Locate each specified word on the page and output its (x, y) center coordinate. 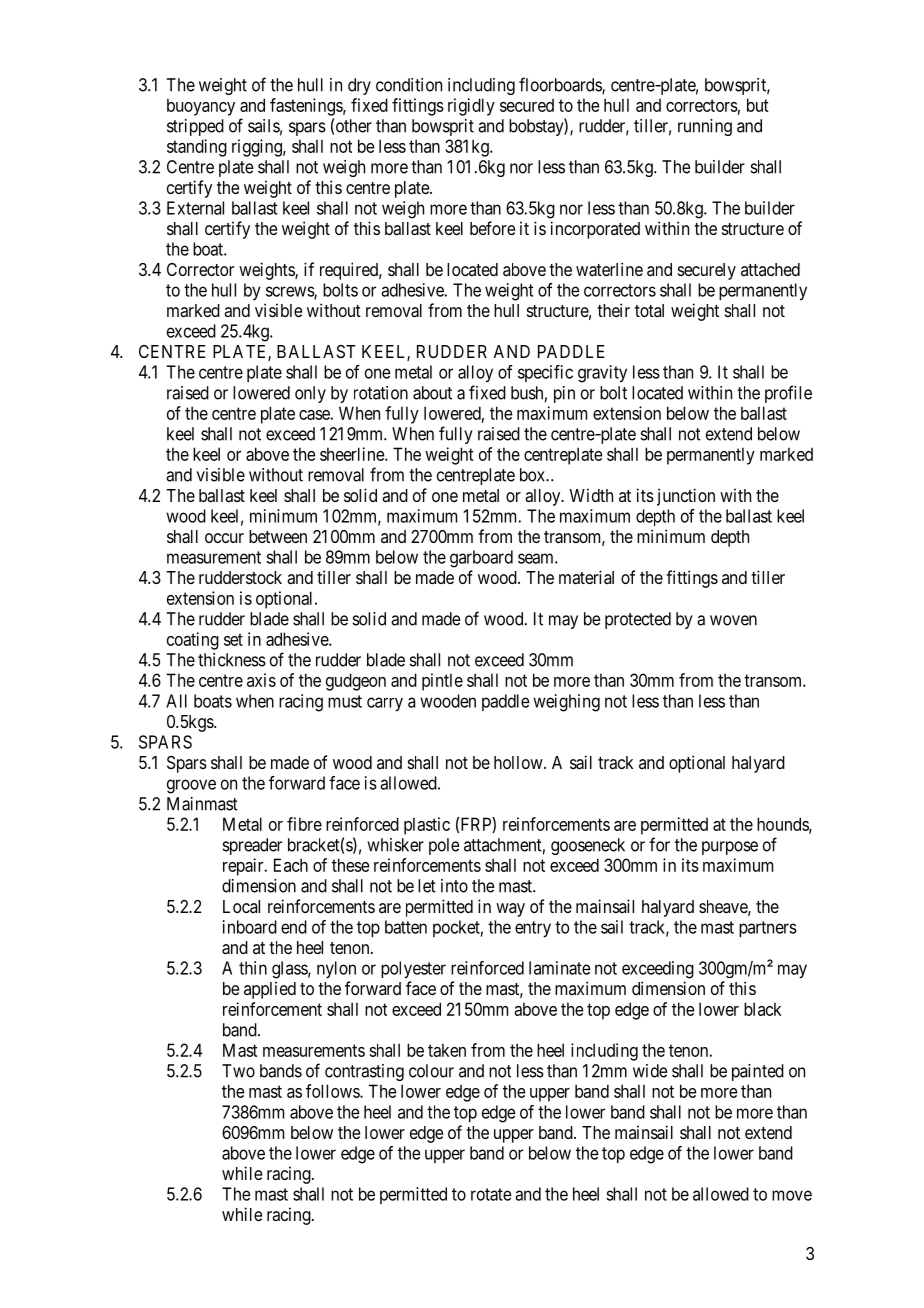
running (705, 127)
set (233, 639)
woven (733, 620)
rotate (491, 1194)
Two (238, 1071)
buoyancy (201, 107)
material (586, 577)
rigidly (471, 107)
